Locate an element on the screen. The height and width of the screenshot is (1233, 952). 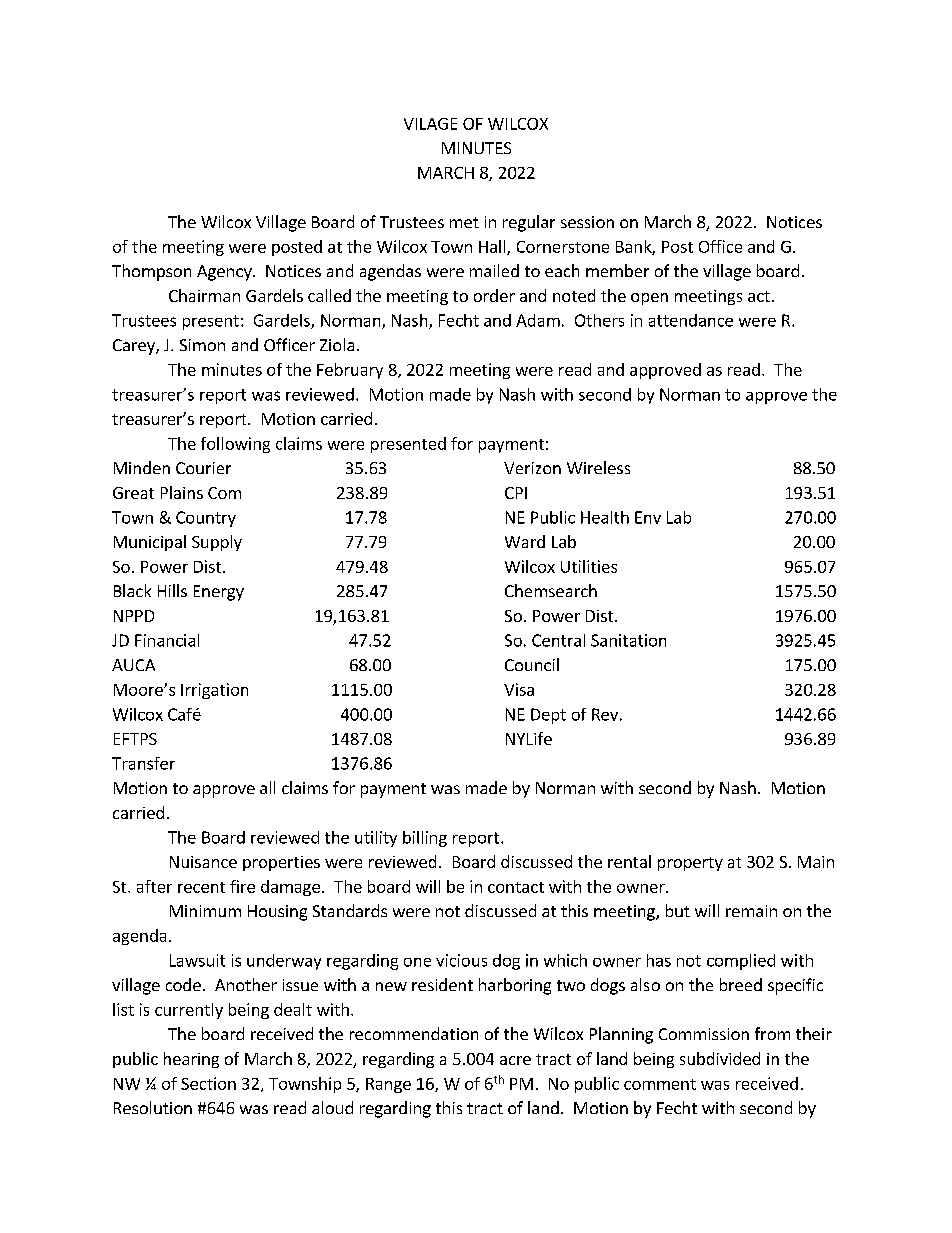
Transfer is located at coordinates (143, 763).
